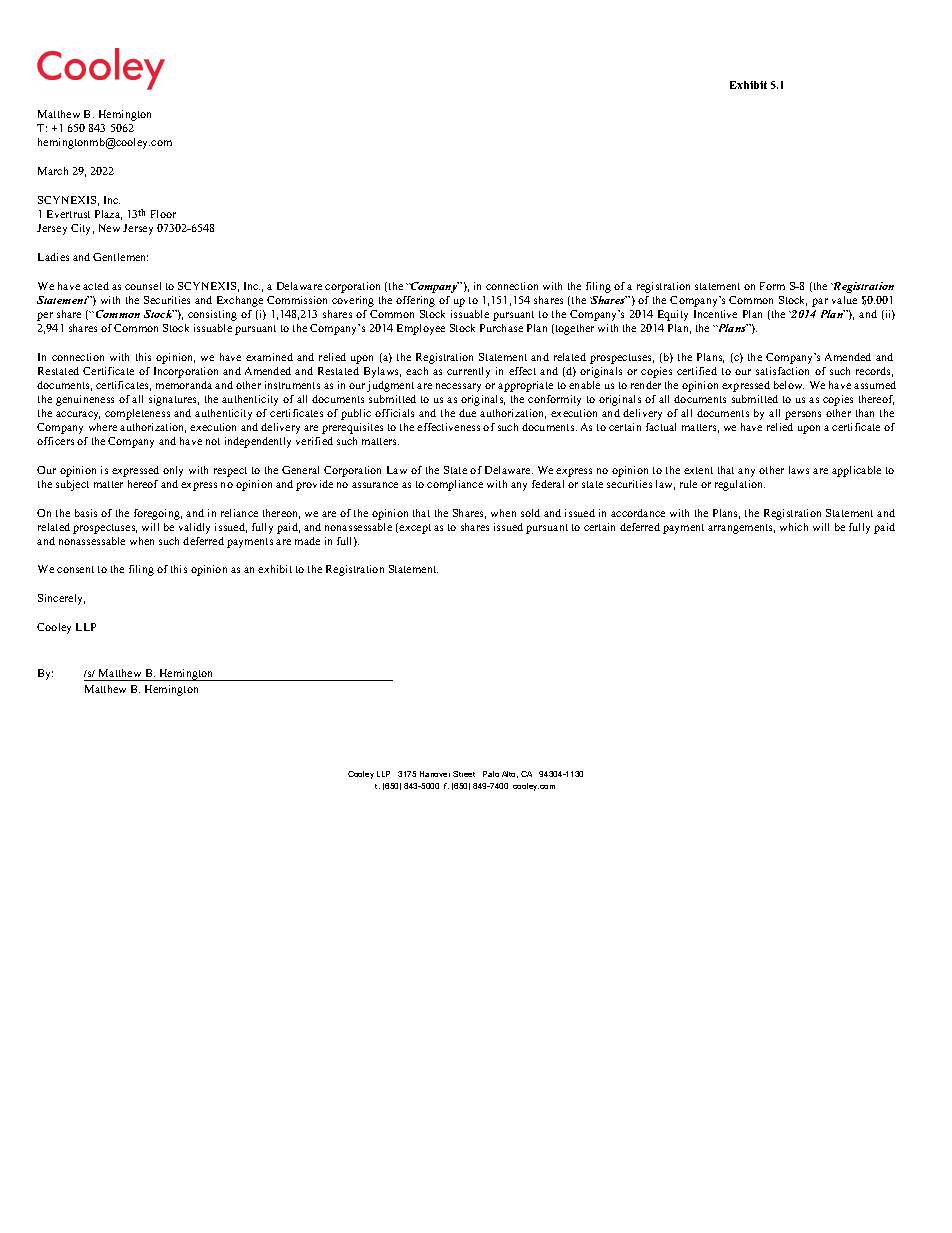  What do you see at coordinates (740, 485) in the image?
I see `regulation` at bounding box center [740, 485].
